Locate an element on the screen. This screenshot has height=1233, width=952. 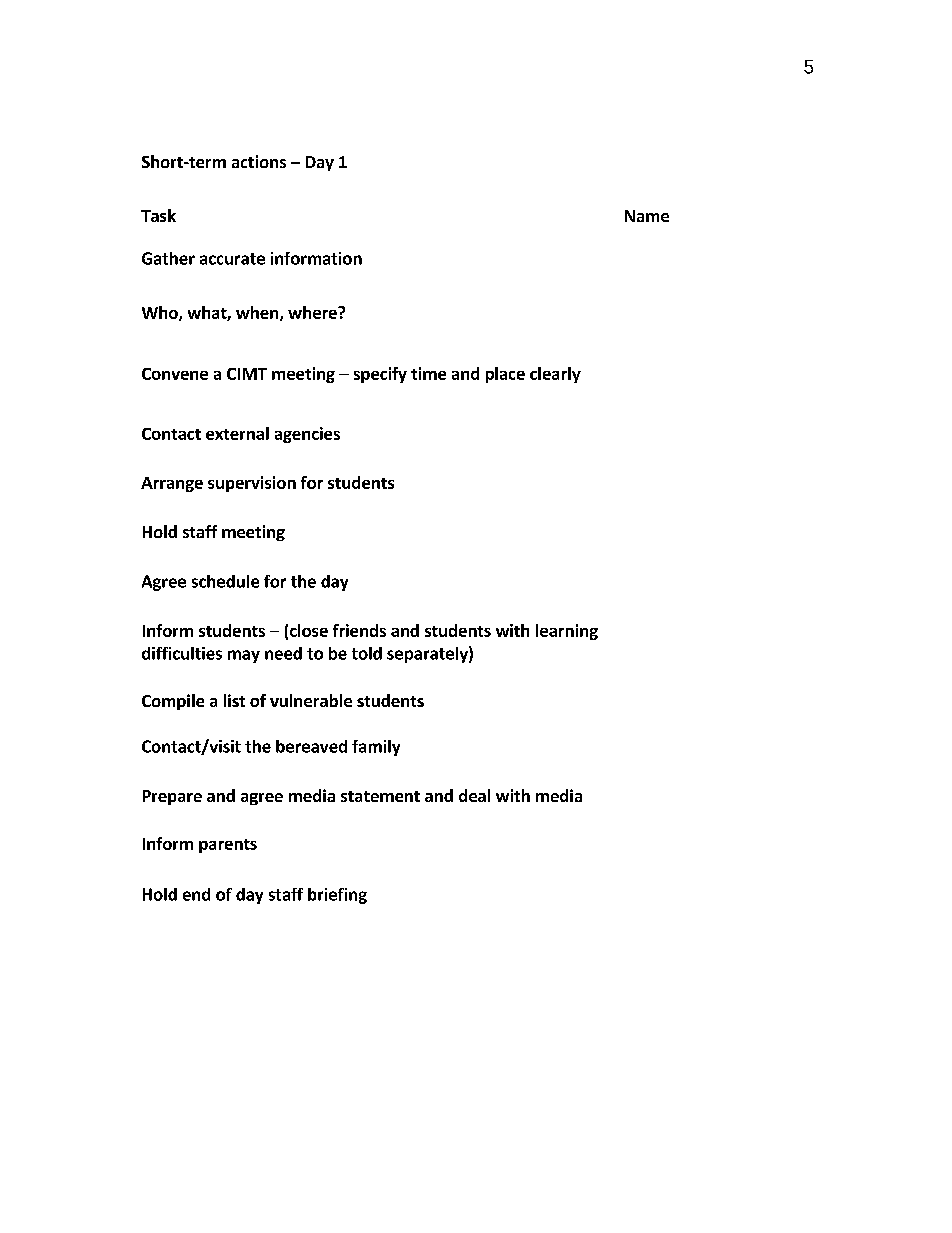
friends is located at coordinates (359, 630).
